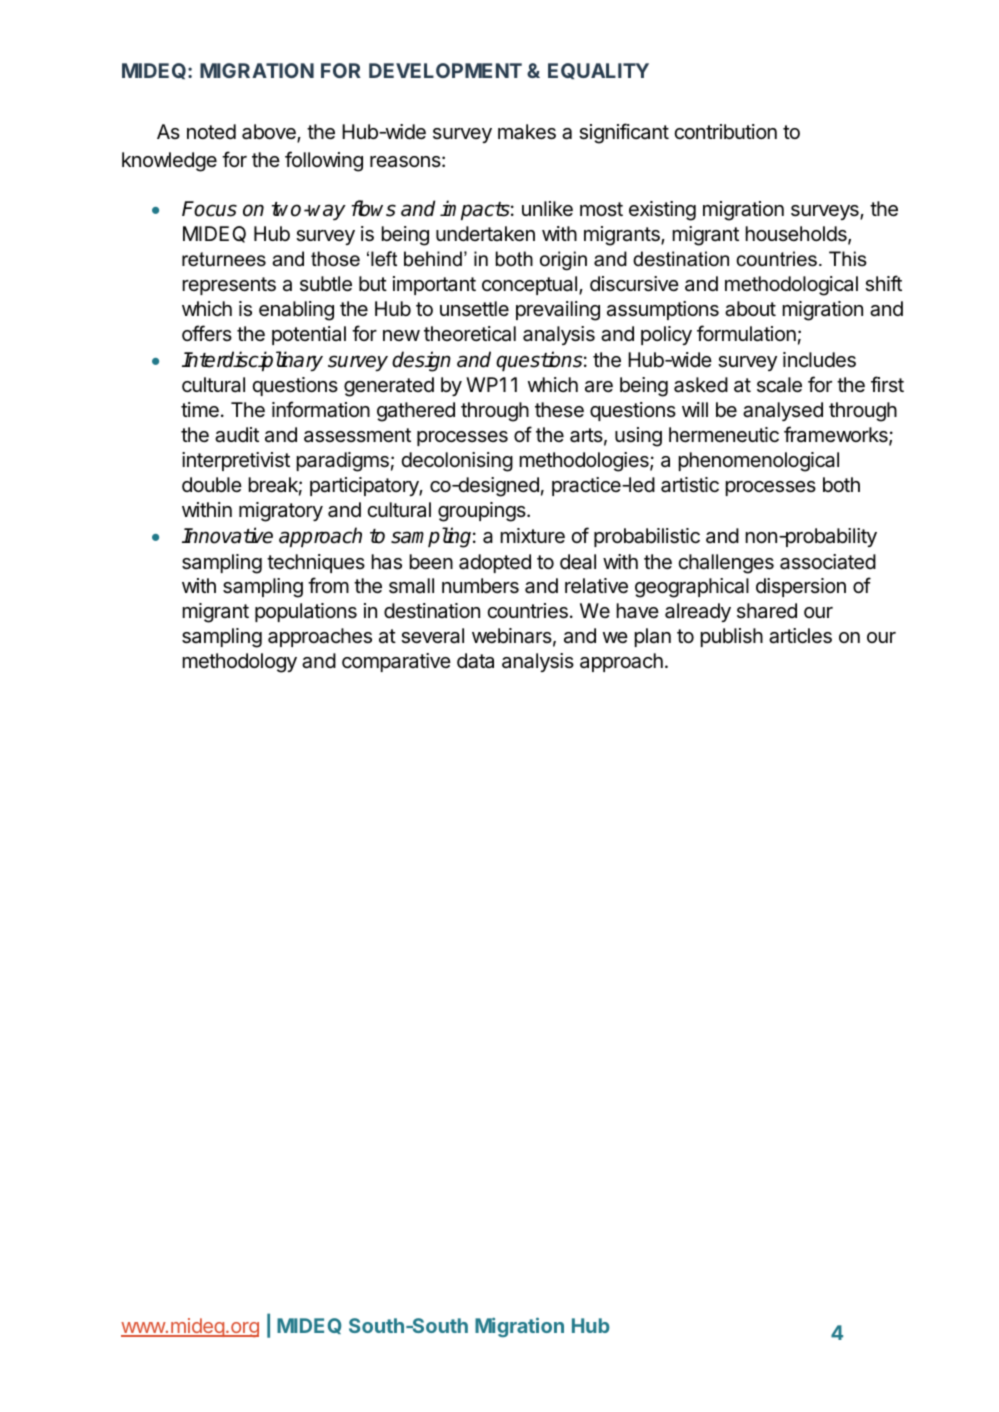 This screenshot has width=999, height=1412. Describe the element at coordinates (725, 131) in the screenshot. I see `contribution` at that location.
